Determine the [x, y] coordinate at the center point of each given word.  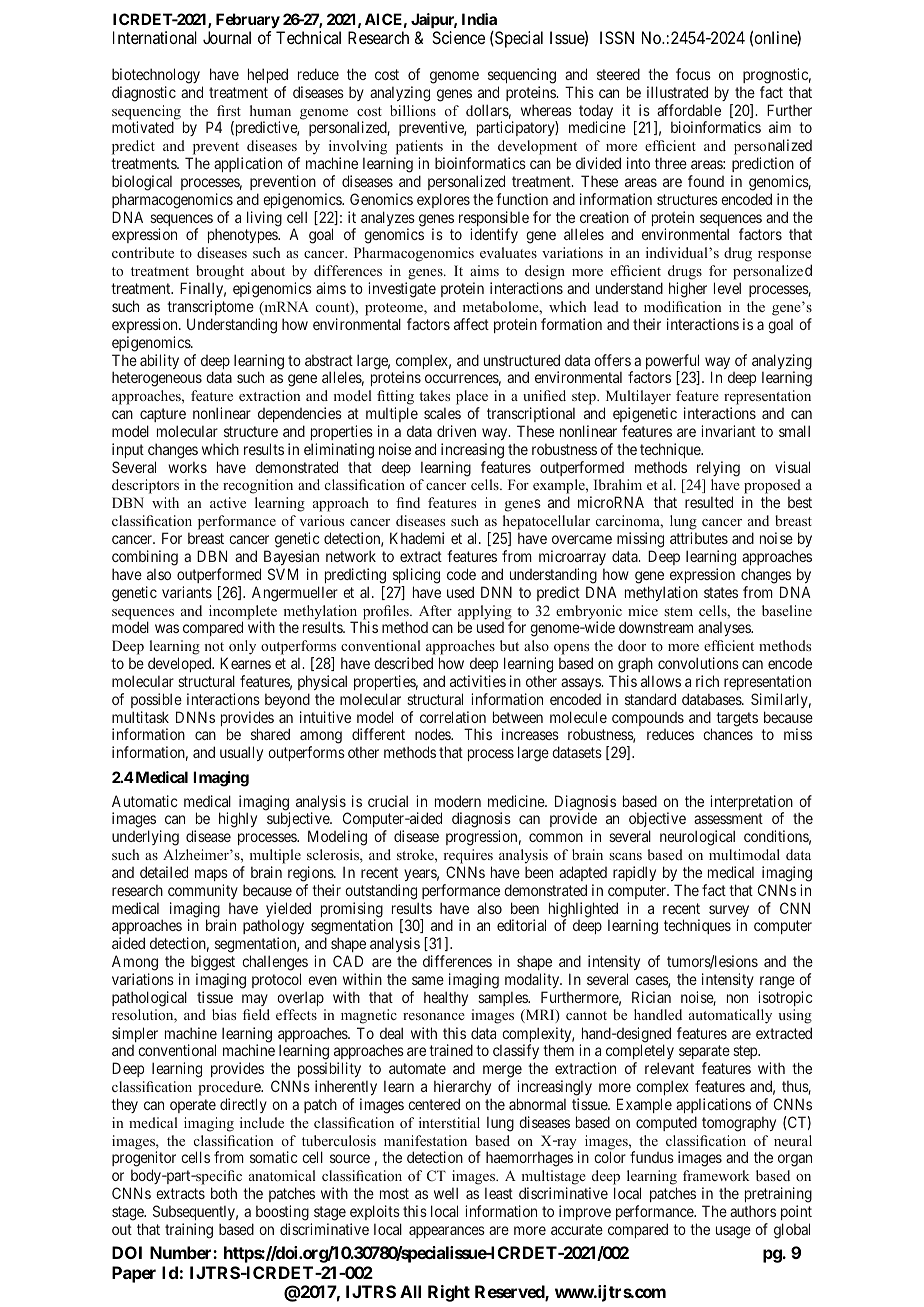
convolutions [698, 663]
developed [181, 664]
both [224, 1193]
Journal [227, 37]
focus [693, 74]
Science [458, 37]
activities [478, 681]
